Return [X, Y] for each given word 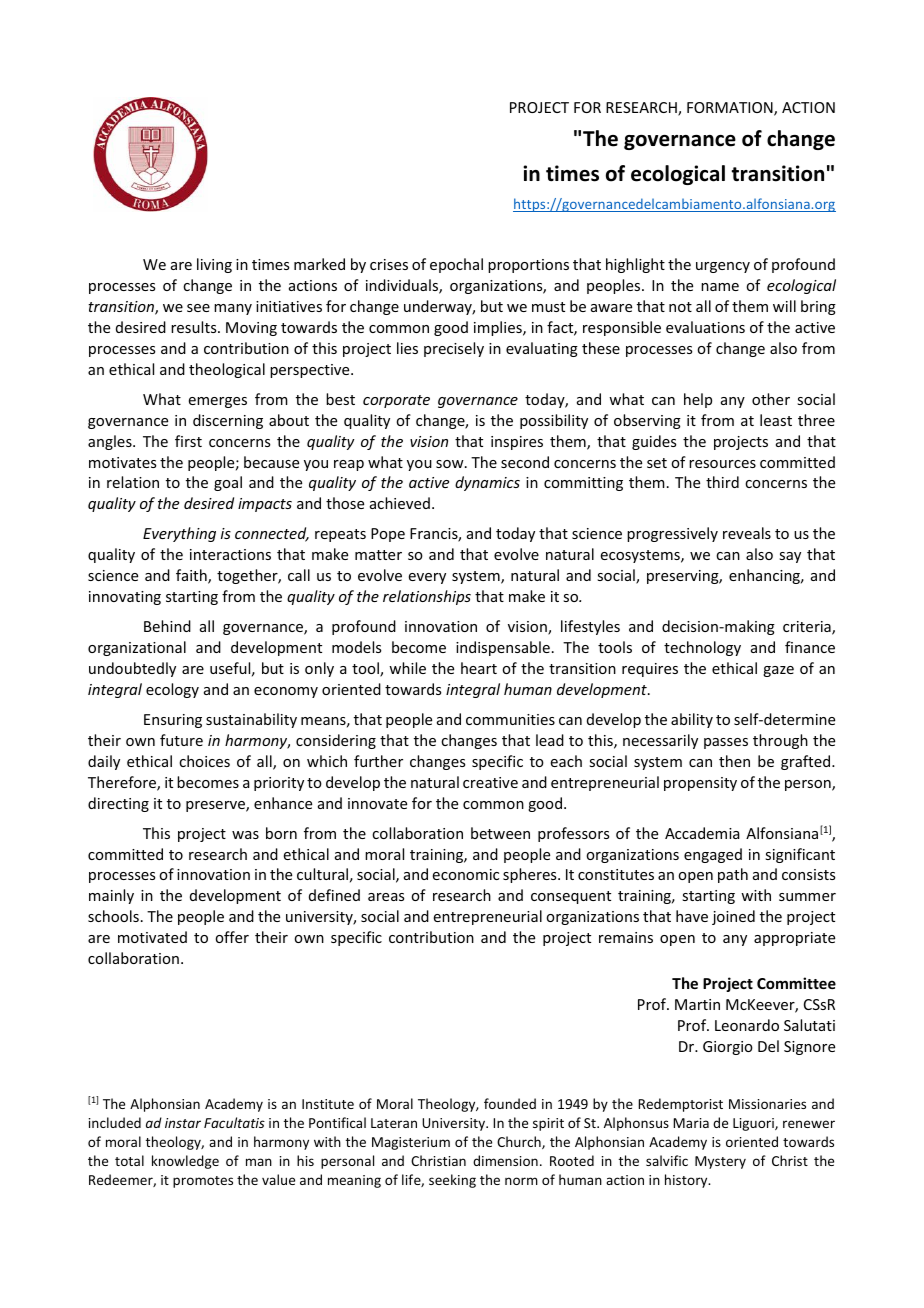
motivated [152, 937]
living [214, 265]
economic [466, 874]
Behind [167, 626]
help [698, 400]
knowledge [185, 1162]
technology [702, 648]
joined [733, 917]
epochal [456, 265]
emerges [218, 402]
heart [479, 668]
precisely [454, 349]
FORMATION [731, 109]
